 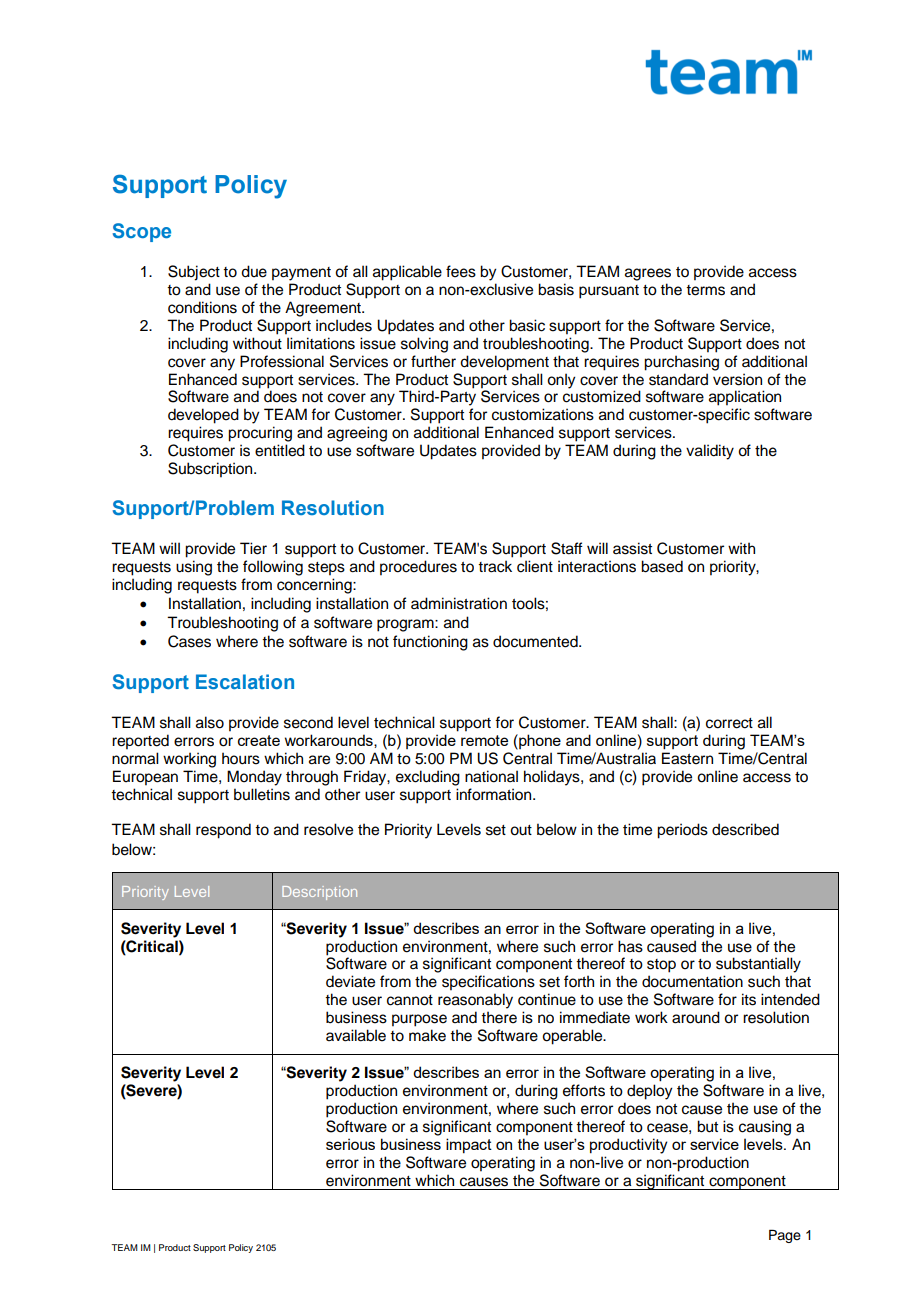 I want to click on terms, so click(x=705, y=290).
